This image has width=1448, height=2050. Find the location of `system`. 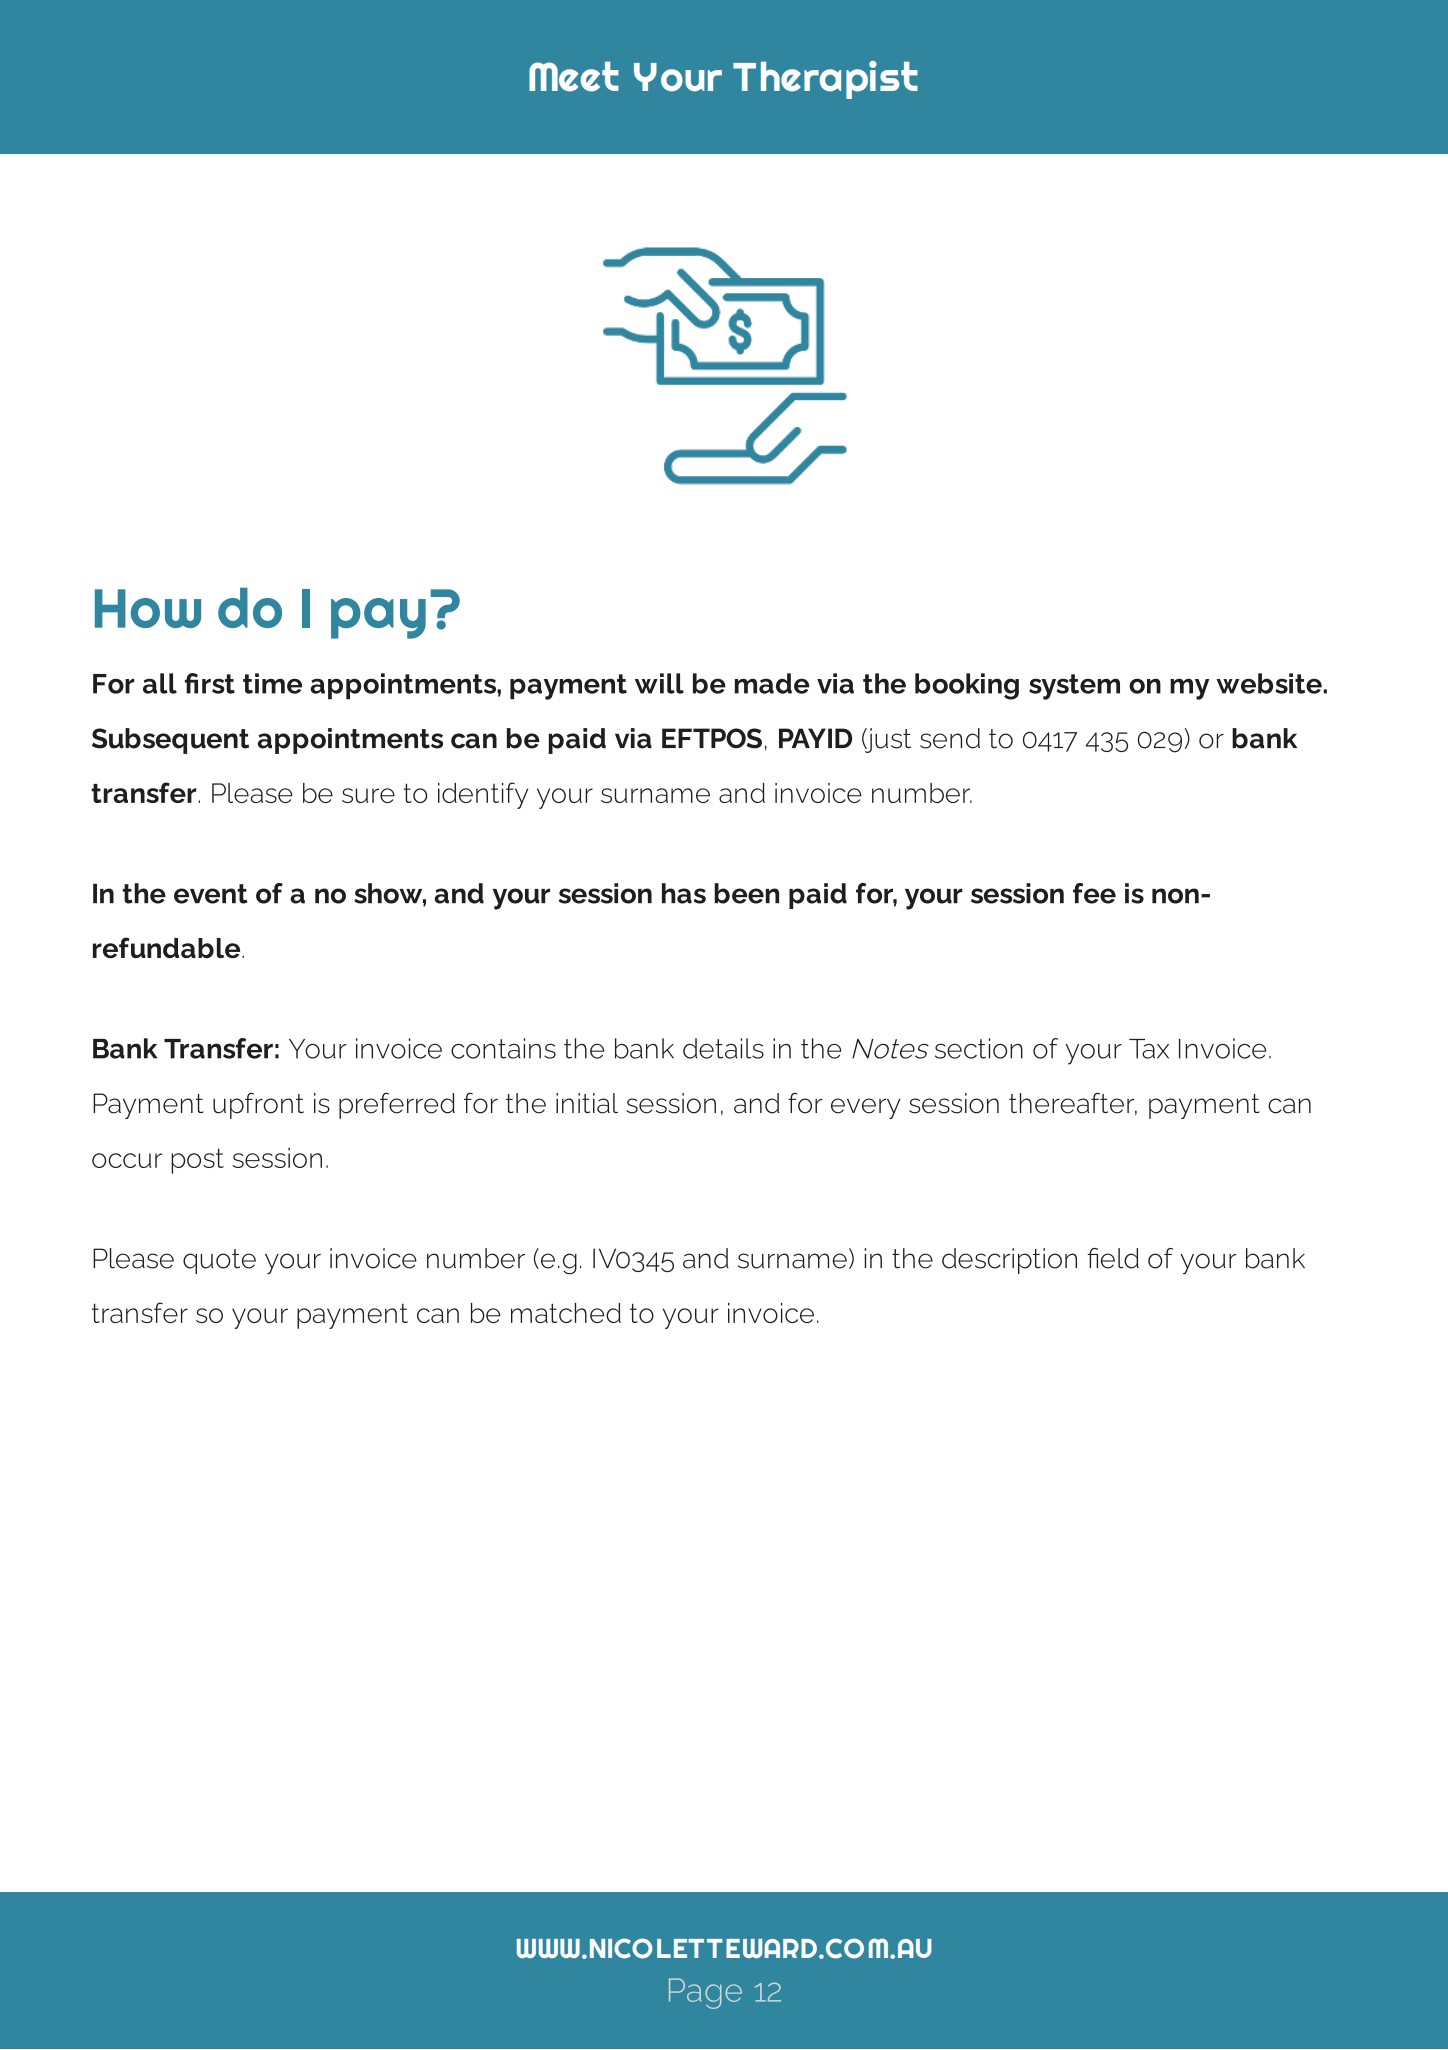

system is located at coordinates (1074, 687).
